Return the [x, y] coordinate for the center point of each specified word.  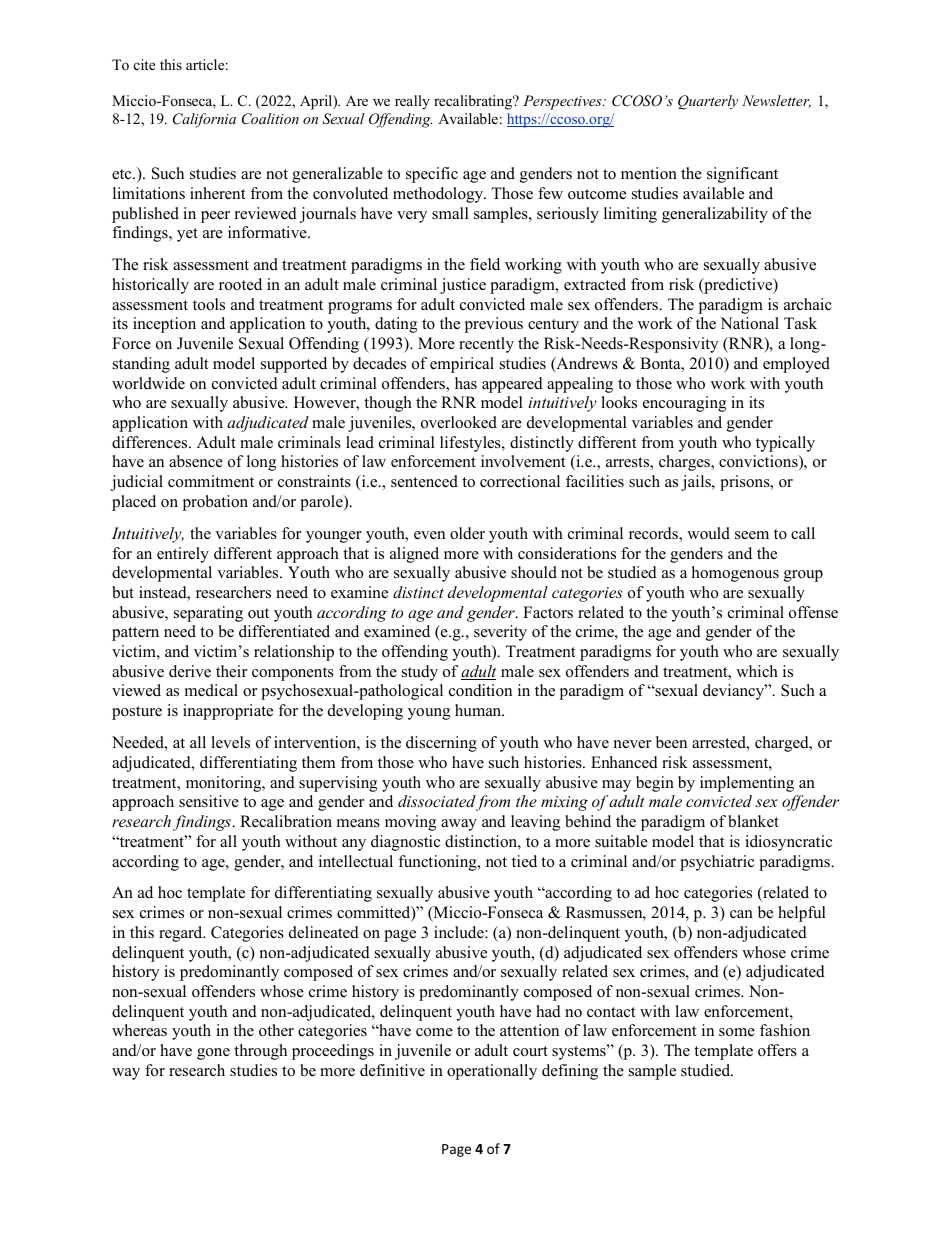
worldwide [148, 383]
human [479, 710]
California [204, 120]
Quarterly [708, 102]
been [671, 742]
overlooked [459, 422]
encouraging [684, 404]
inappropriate [228, 712]
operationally [492, 1072]
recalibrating [474, 102]
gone [213, 1054]
